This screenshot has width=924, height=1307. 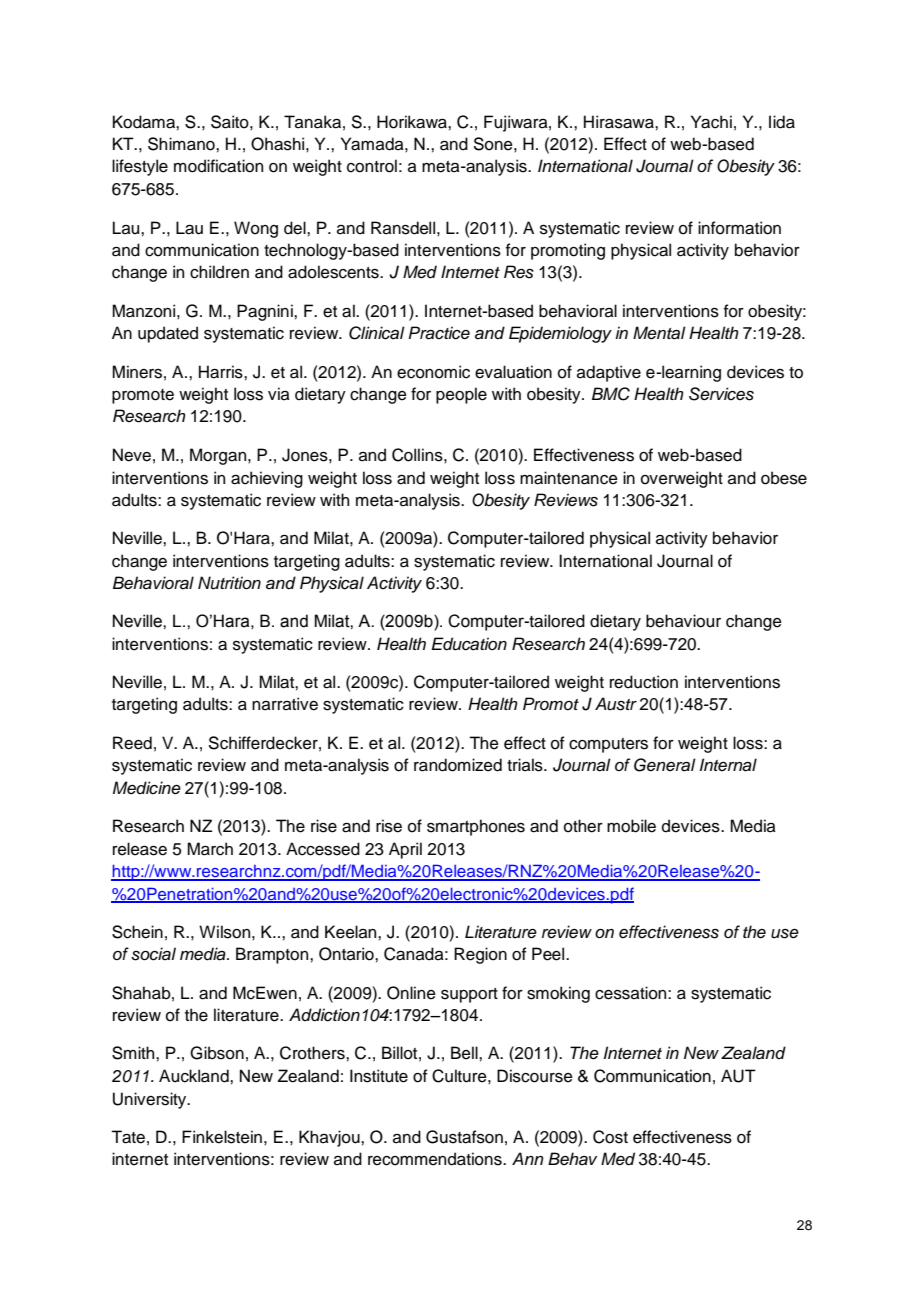 I want to click on Harris, so click(x=222, y=372).
